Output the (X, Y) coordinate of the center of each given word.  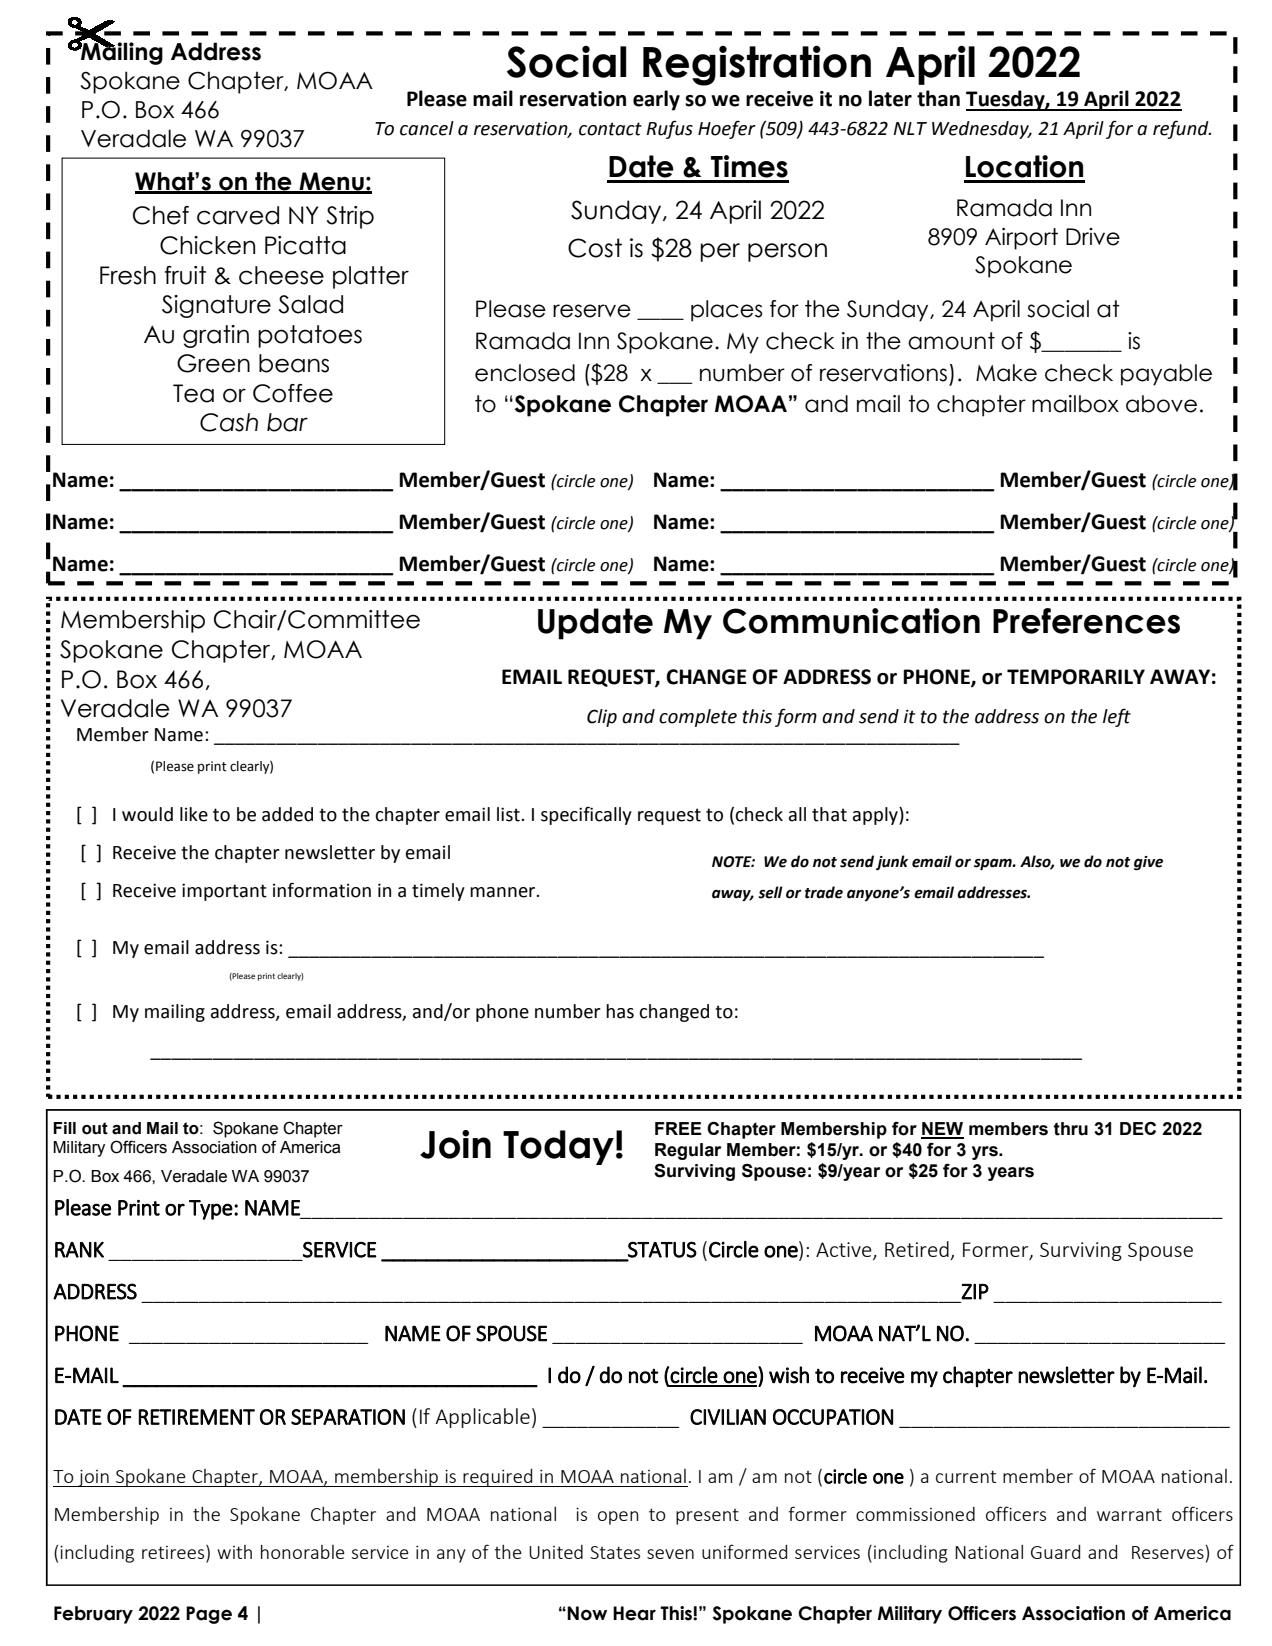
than (938, 98)
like (194, 814)
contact (610, 129)
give (1148, 863)
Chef (161, 215)
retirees (174, 1553)
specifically (586, 815)
